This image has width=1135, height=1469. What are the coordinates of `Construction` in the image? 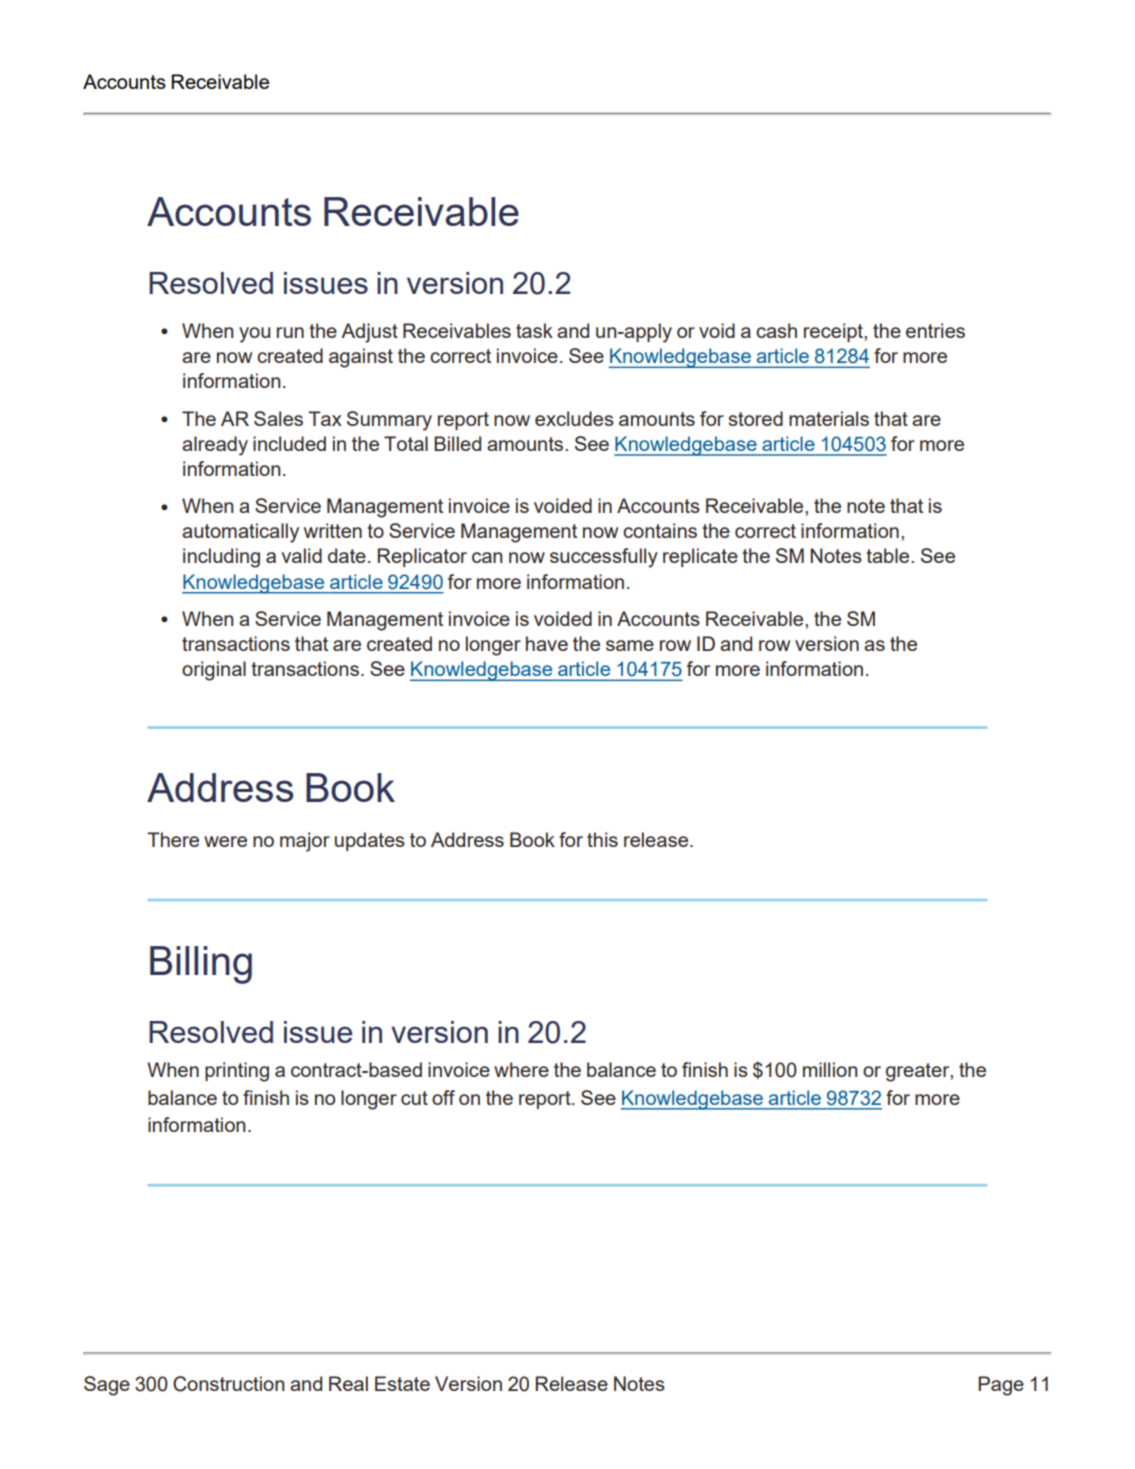 It's located at (228, 1384).
